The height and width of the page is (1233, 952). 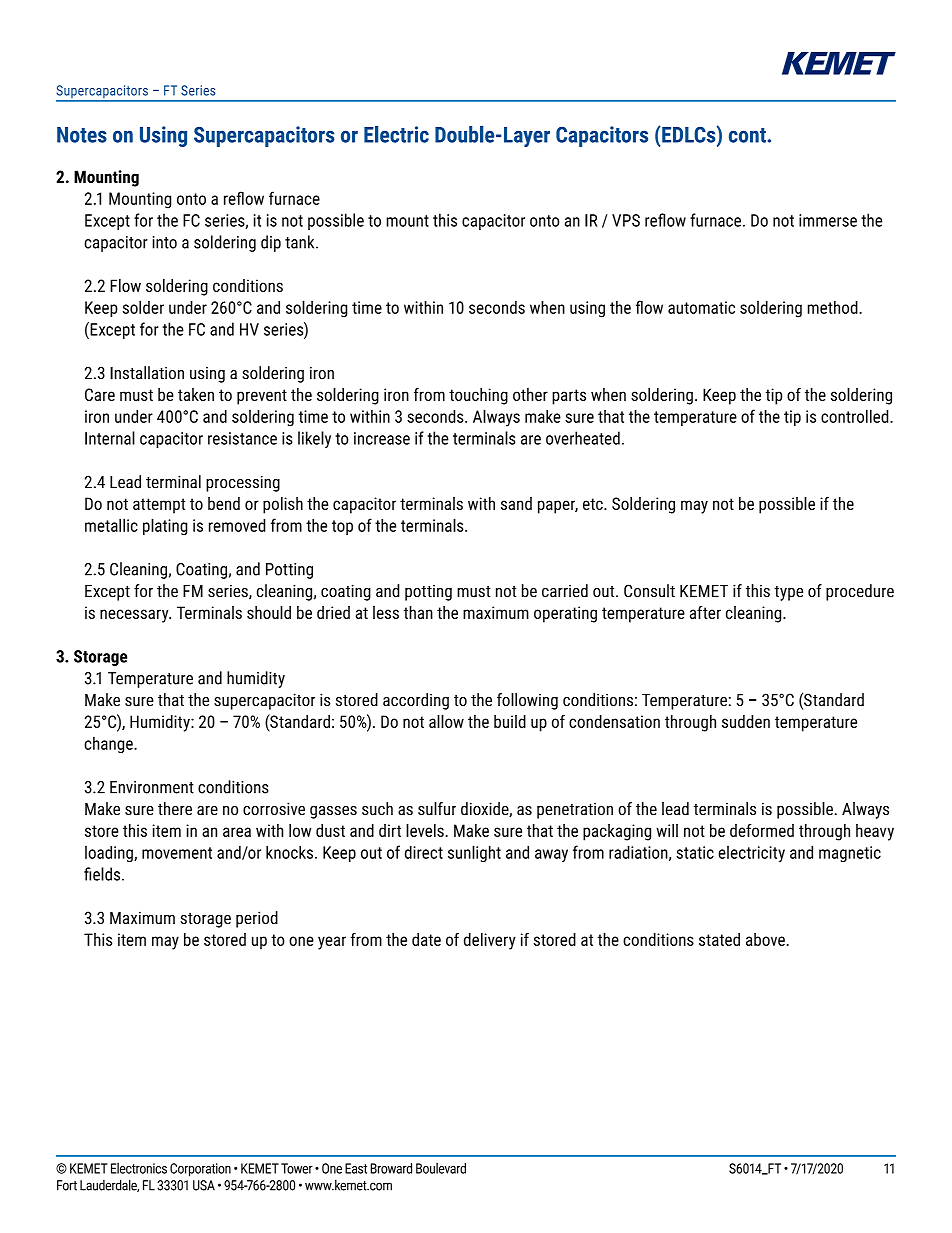 I want to click on above, so click(x=765, y=939).
